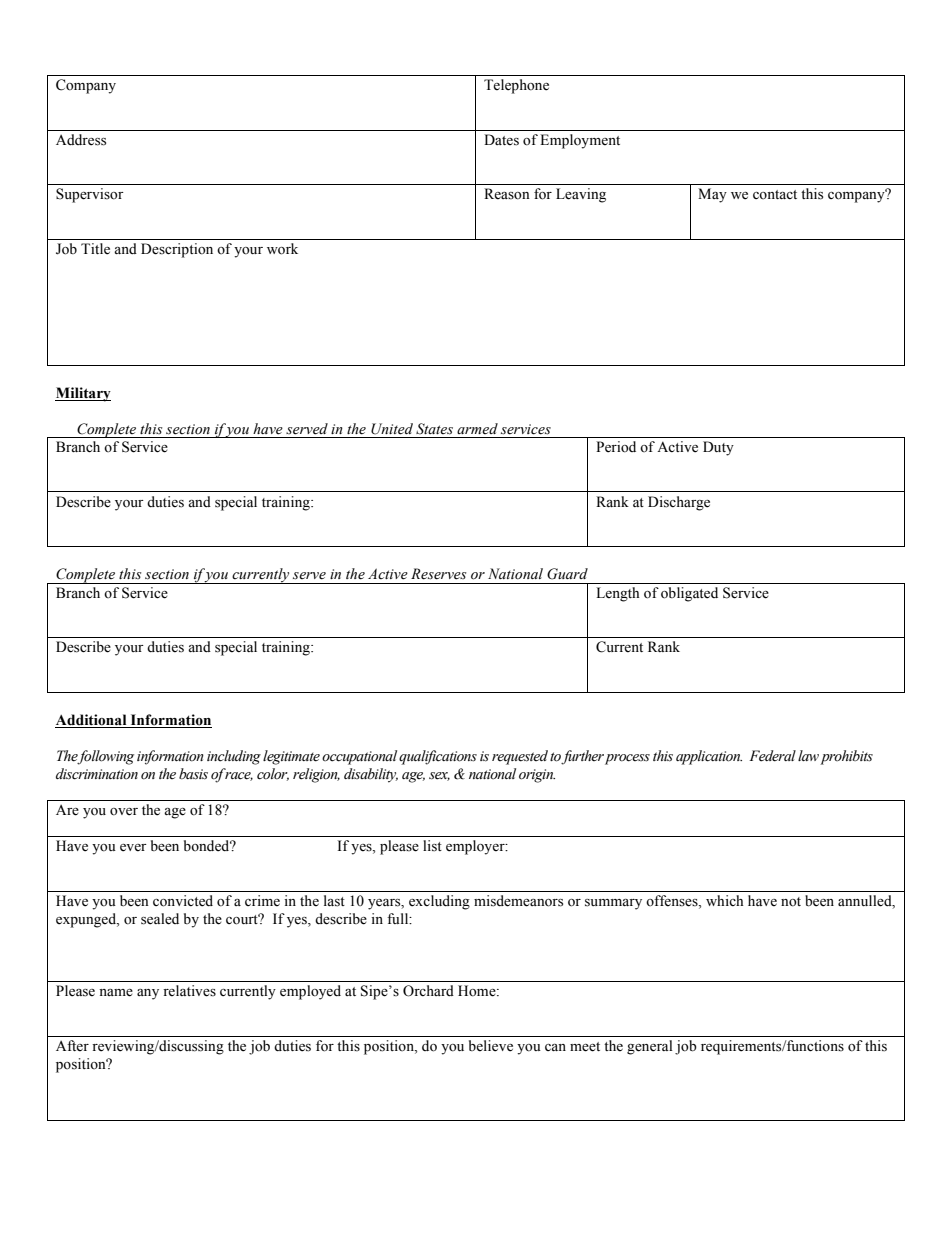 The image size is (952, 1233). What do you see at coordinates (567, 574) in the page?
I see `Guard` at bounding box center [567, 574].
